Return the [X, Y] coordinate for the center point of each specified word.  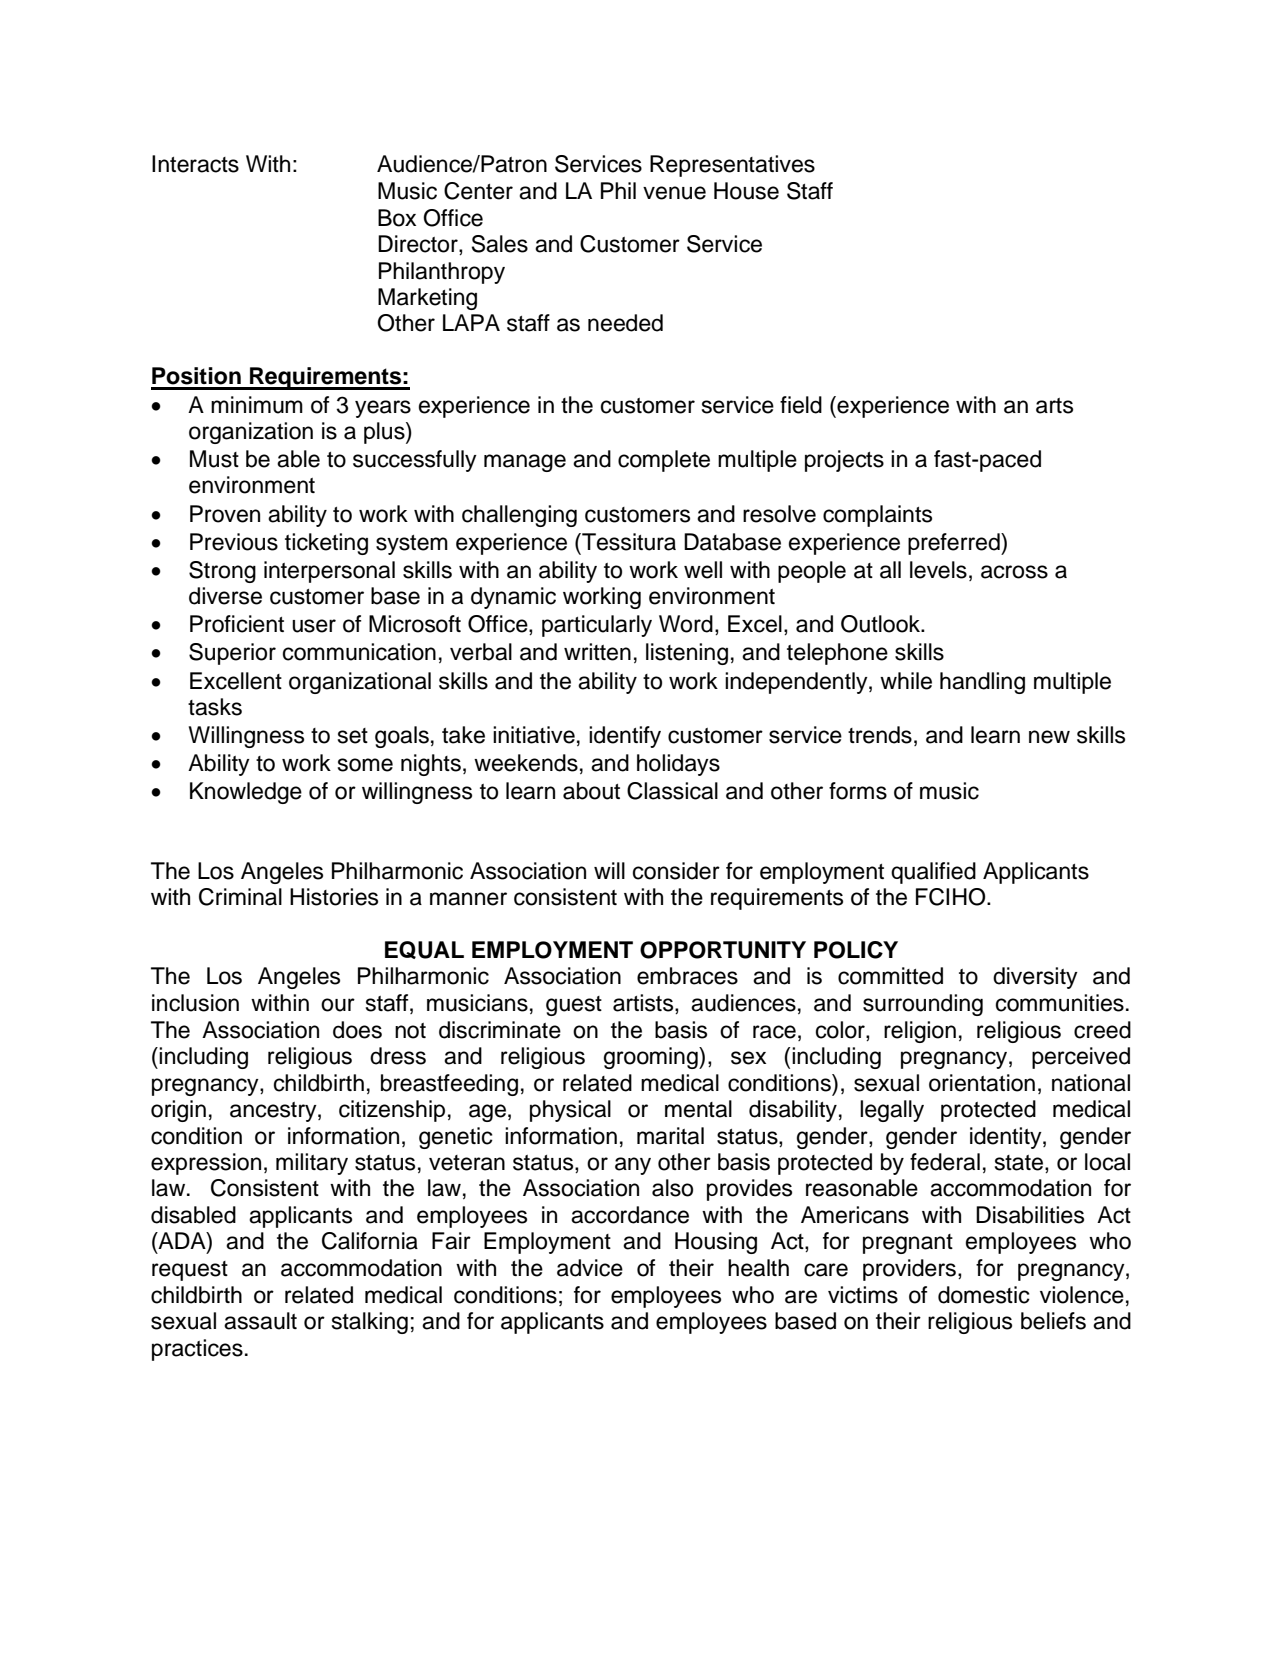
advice [590, 1268]
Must [214, 459]
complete [664, 461]
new [1049, 737]
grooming [652, 1058]
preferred [955, 544]
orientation [982, 1083]
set [353, 736]
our [338, 1005]
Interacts [195, 164]
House [746, 191]
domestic [984, 1295]
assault [260, 1321]
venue [674, 193]
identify [625, 737]
